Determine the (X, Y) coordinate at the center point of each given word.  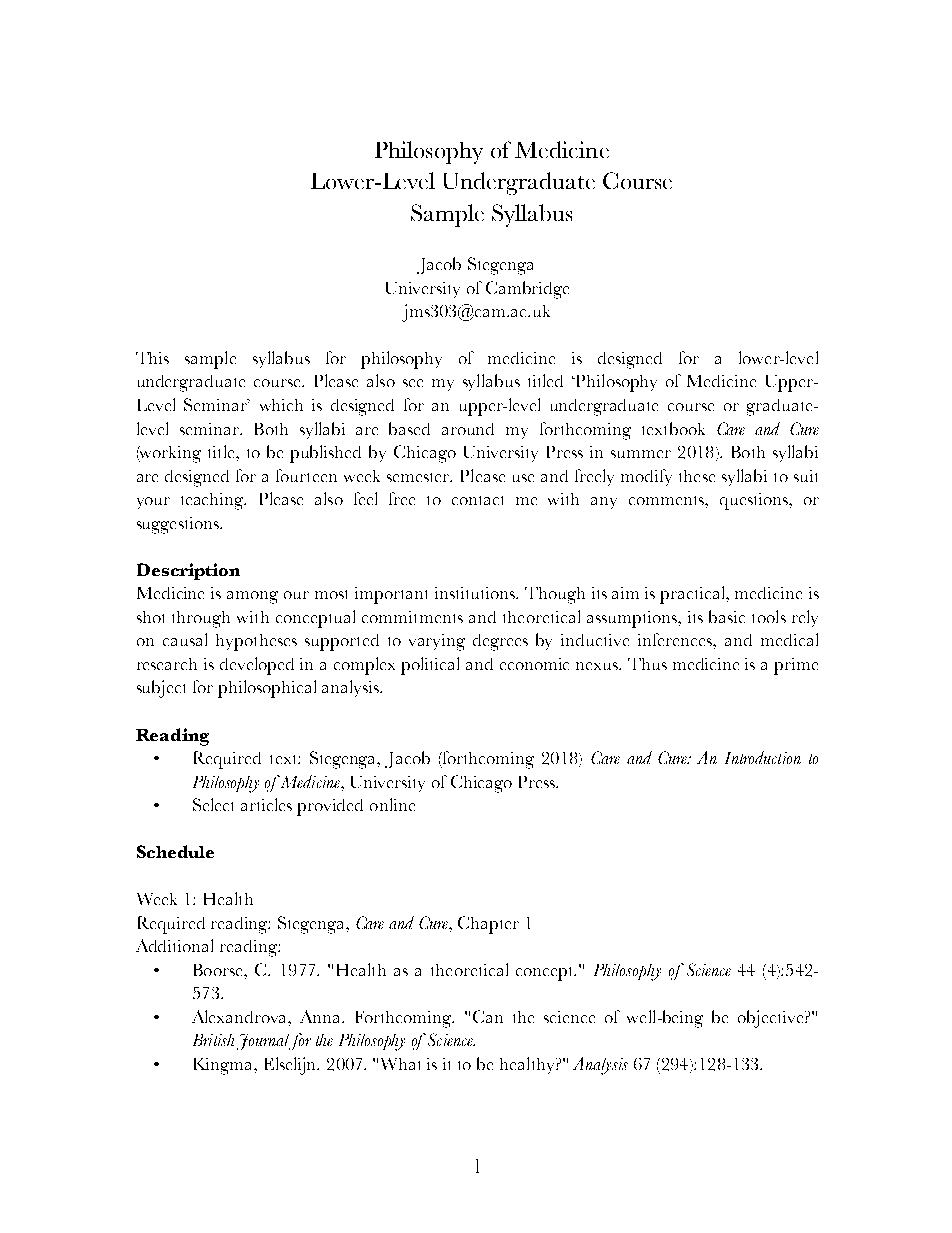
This (152, 358)
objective (772, 1019)
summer (641, 454)
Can (488, 1016)
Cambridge (527, 290)
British (213, 1040)
